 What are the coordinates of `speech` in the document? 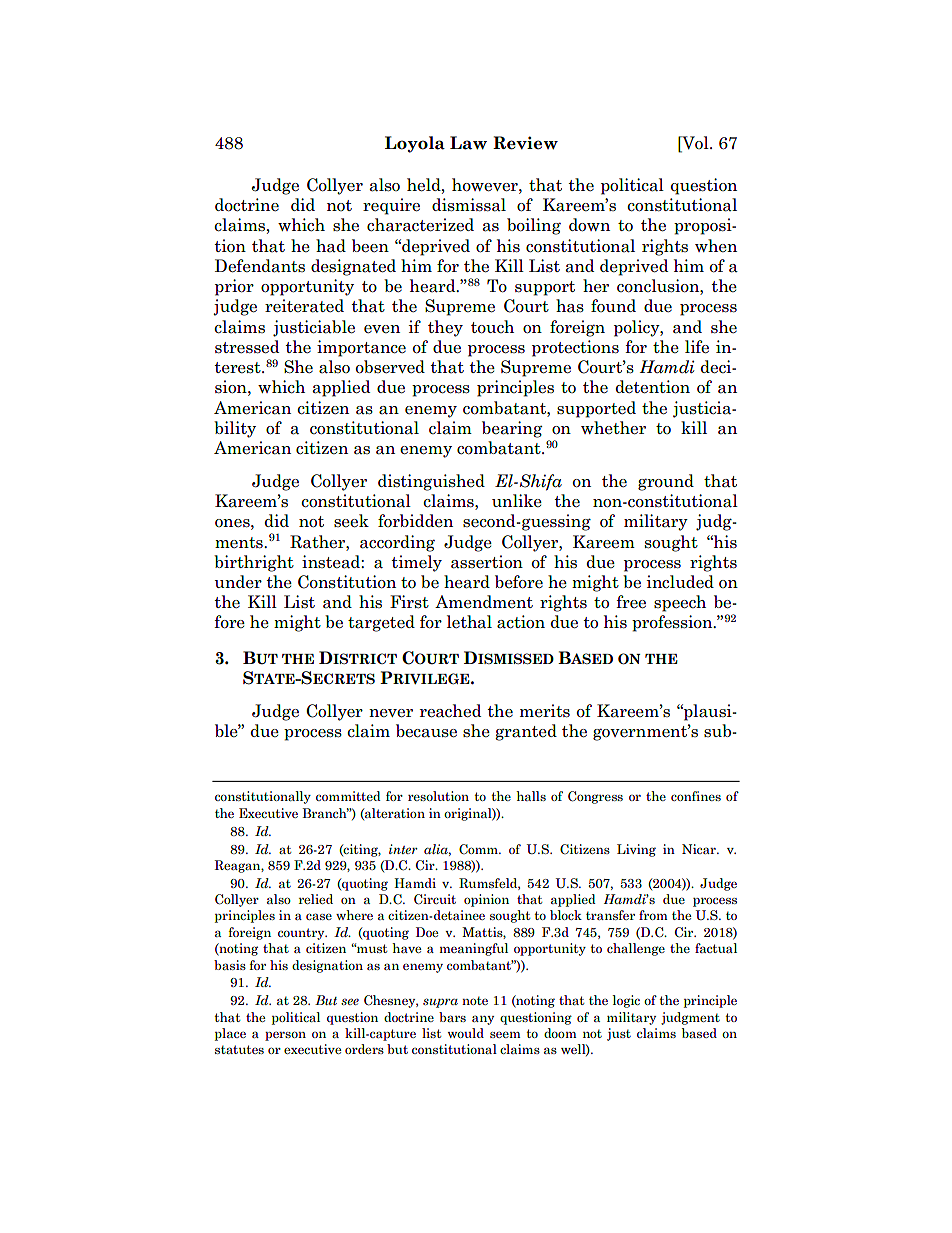 It's located at (680, 603).
